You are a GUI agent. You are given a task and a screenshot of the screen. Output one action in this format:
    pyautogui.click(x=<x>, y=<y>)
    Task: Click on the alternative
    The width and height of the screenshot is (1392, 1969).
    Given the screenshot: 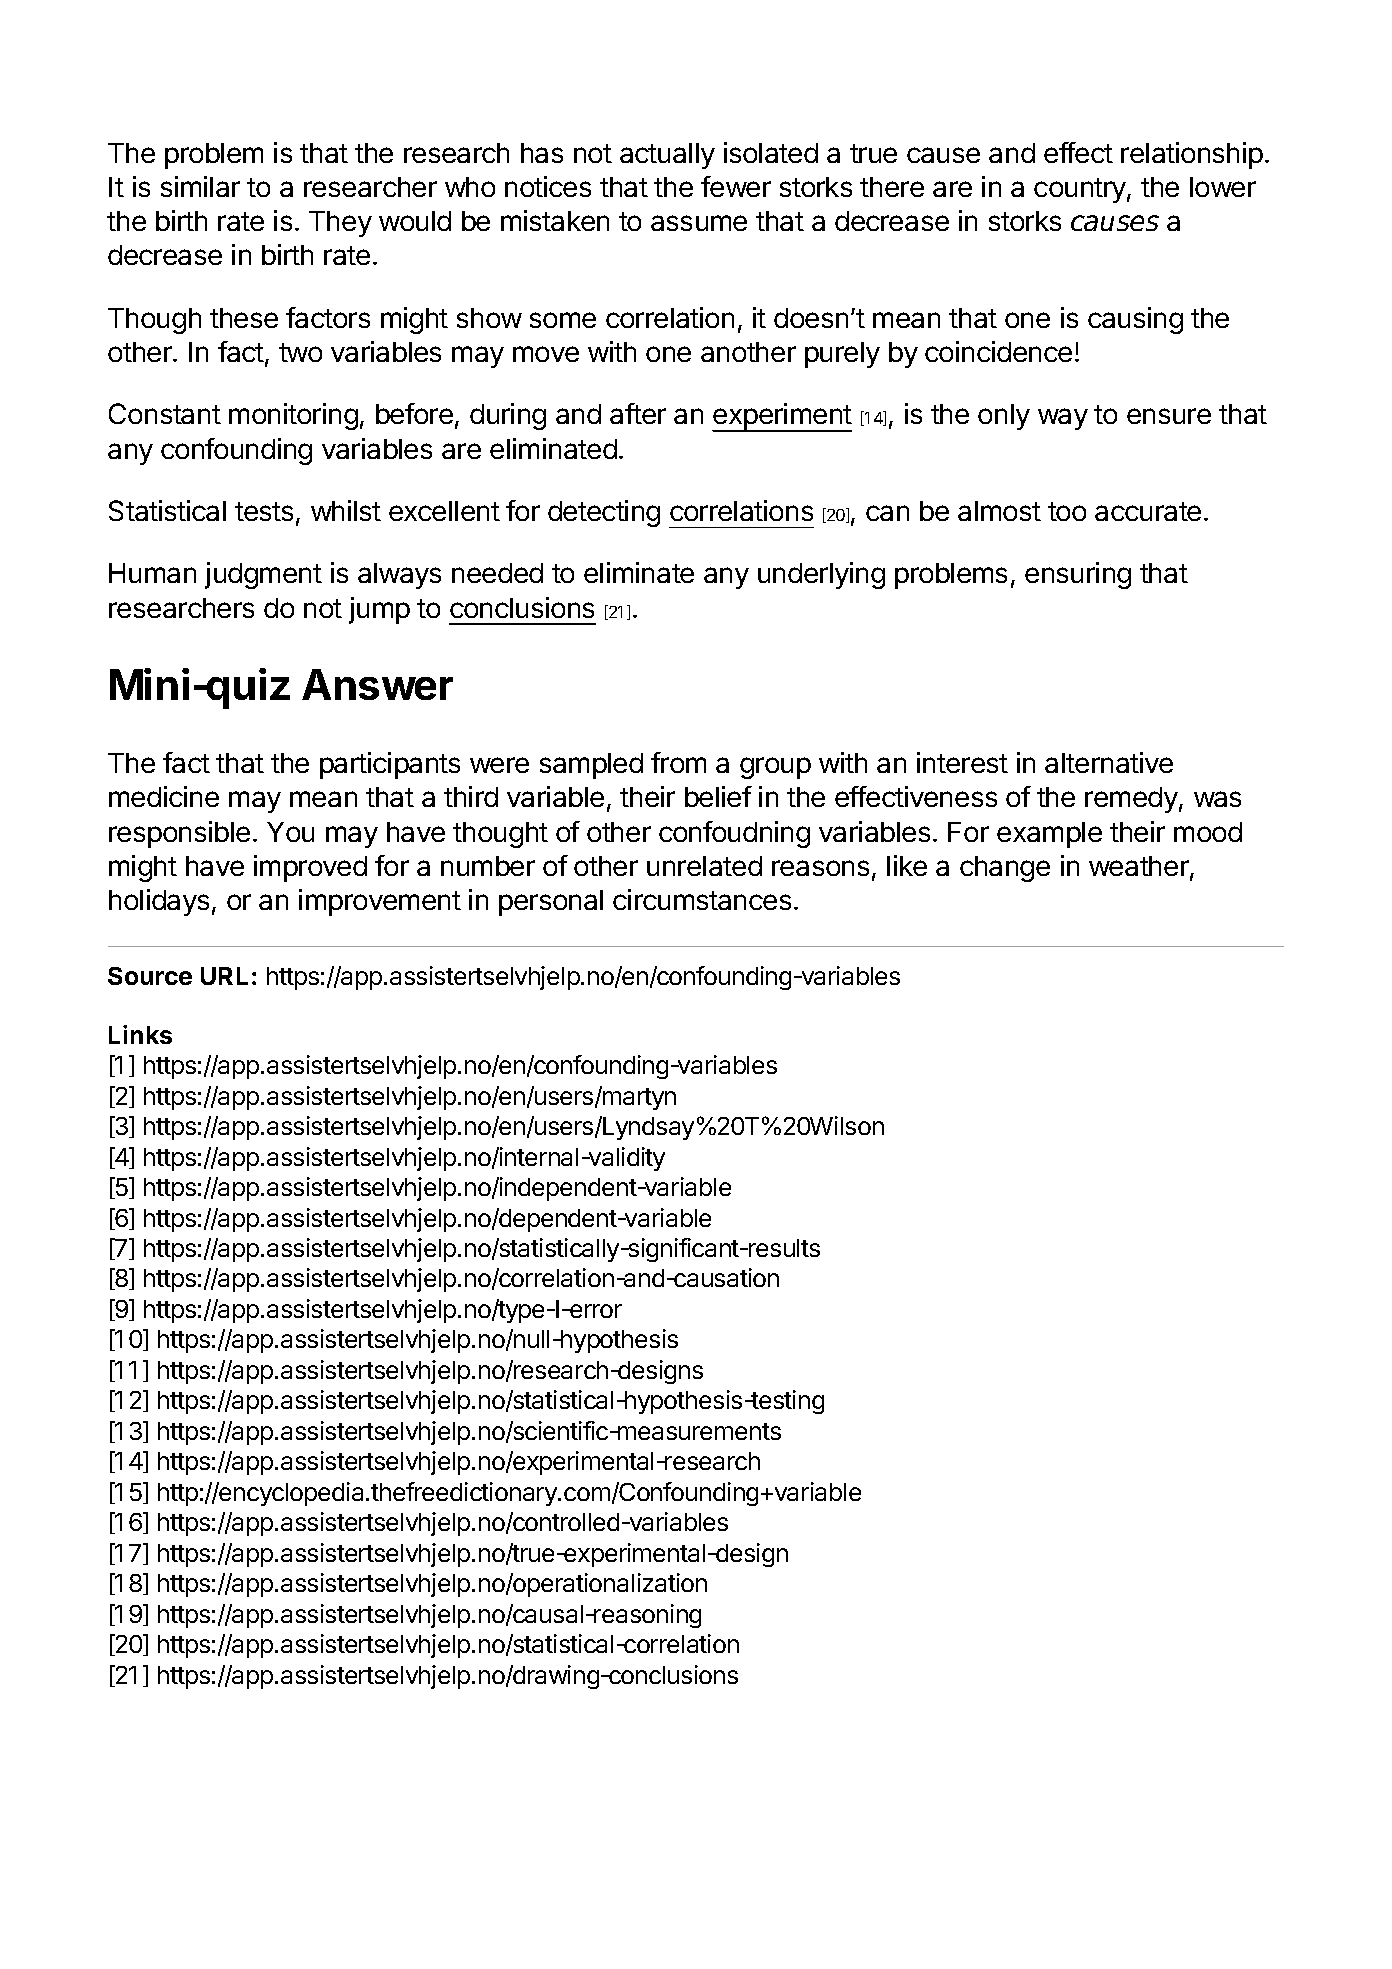 What is the action you would take?
    pyautogui.click(x=1109, y=762)
